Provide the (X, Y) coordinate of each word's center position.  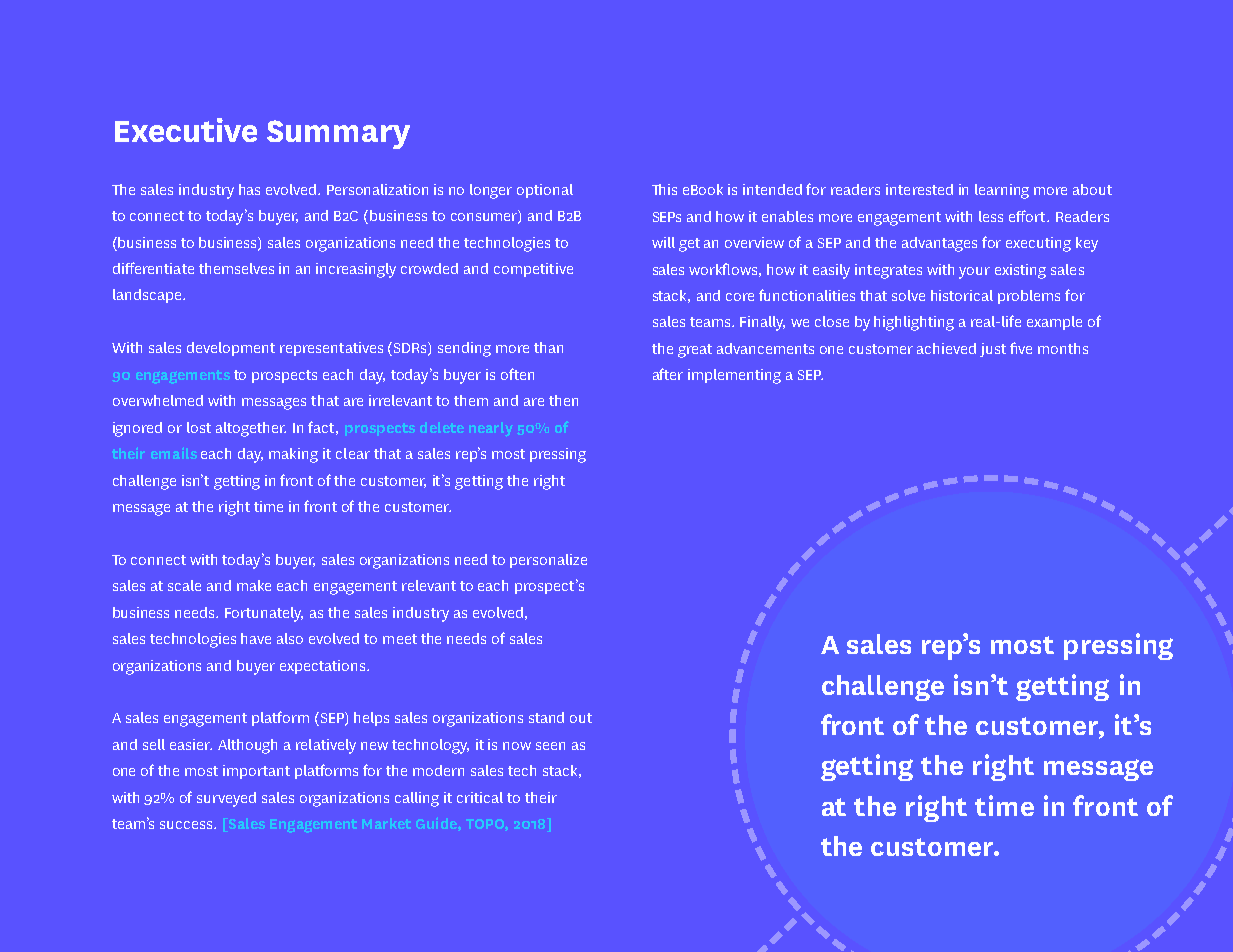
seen (550, 746)
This (664, 189)
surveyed (226, 799)
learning (1002, 191)
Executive (186, 130)
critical (480, 797)
